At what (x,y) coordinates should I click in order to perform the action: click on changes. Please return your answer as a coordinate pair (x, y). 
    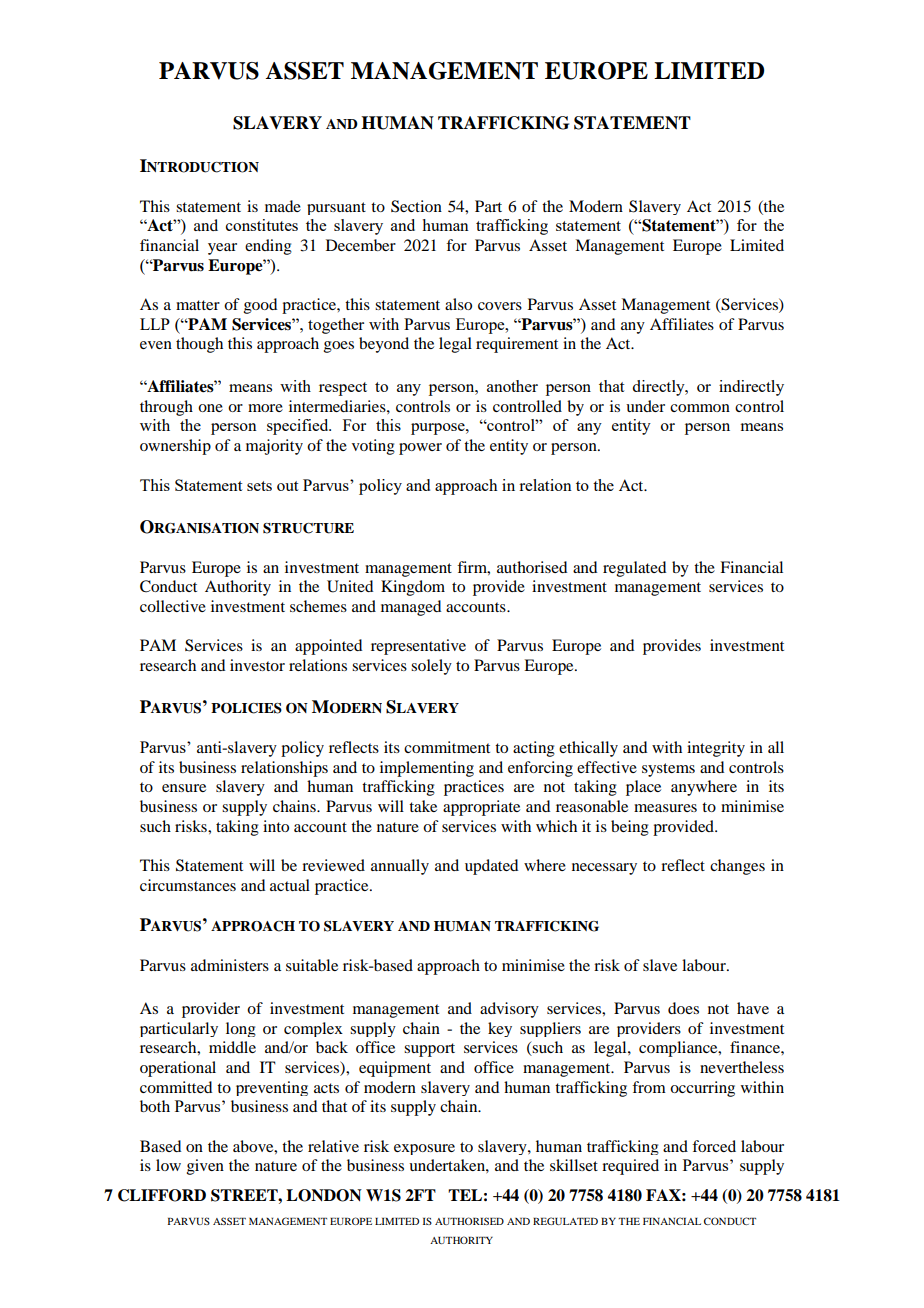
    Looking at the image, I should click on (737, 867).
